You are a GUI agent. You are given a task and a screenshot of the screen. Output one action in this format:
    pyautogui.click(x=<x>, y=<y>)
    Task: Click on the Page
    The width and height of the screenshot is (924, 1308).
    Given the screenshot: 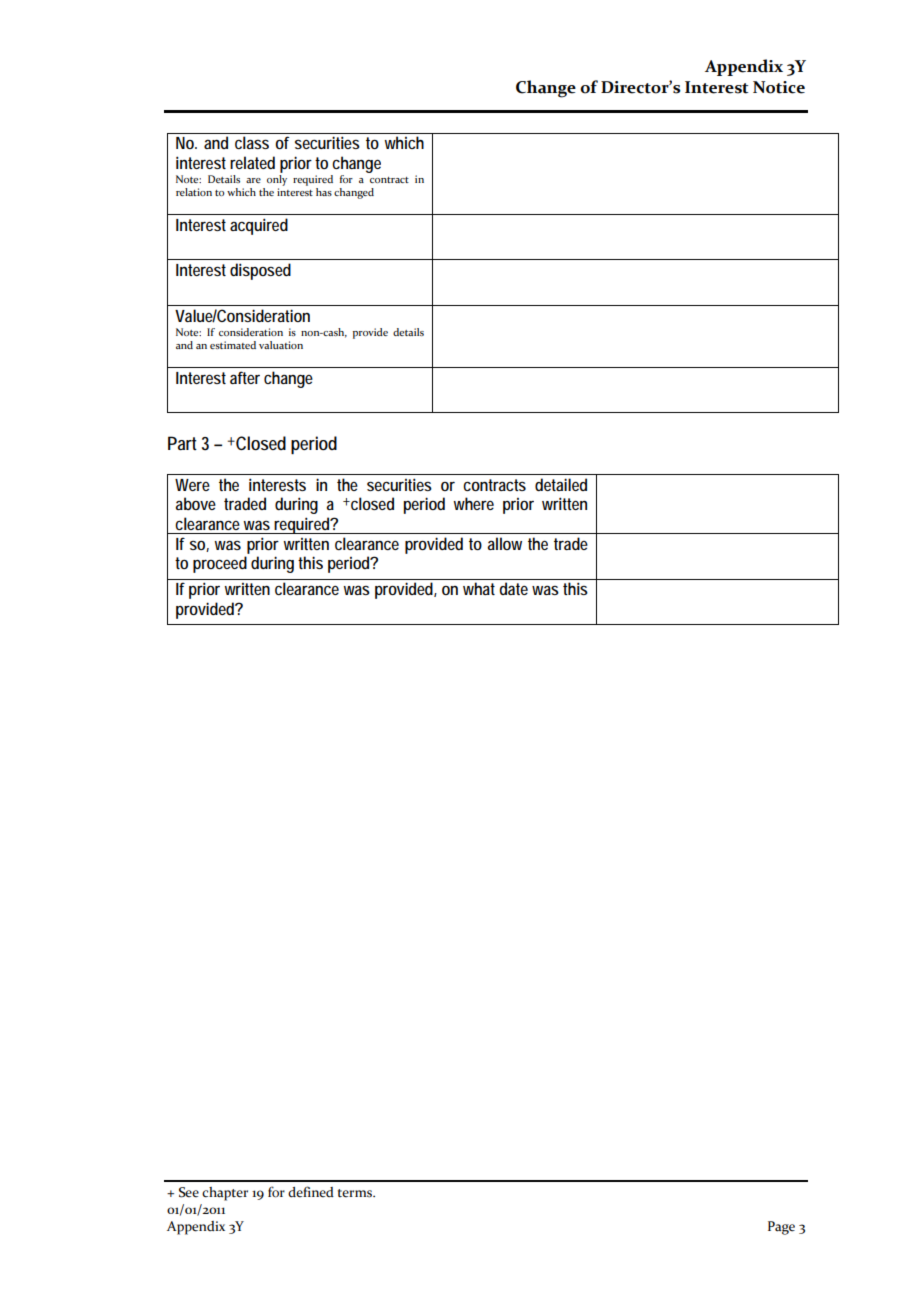 What is the action you would take?
    pyautogui.click(x=781, y=1228)
